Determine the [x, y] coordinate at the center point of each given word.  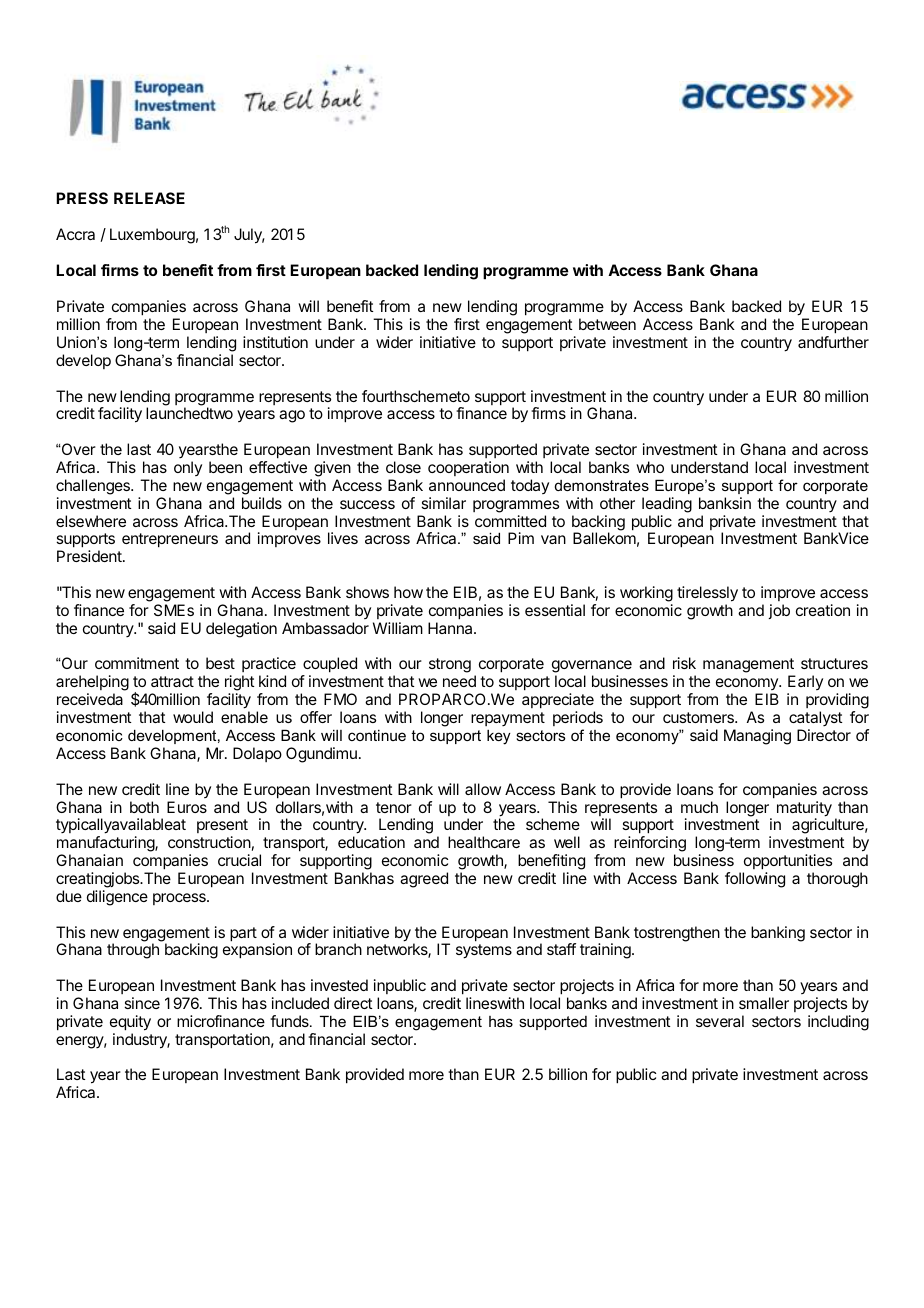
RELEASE [149, 198]
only [188, 468]
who [650, 467]
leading [667, 505]
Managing [757, 737]
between [607, 324]
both [144, 807]
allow [483, 789]
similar [443, 503]
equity [130, 1023]
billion [568, 1074]
